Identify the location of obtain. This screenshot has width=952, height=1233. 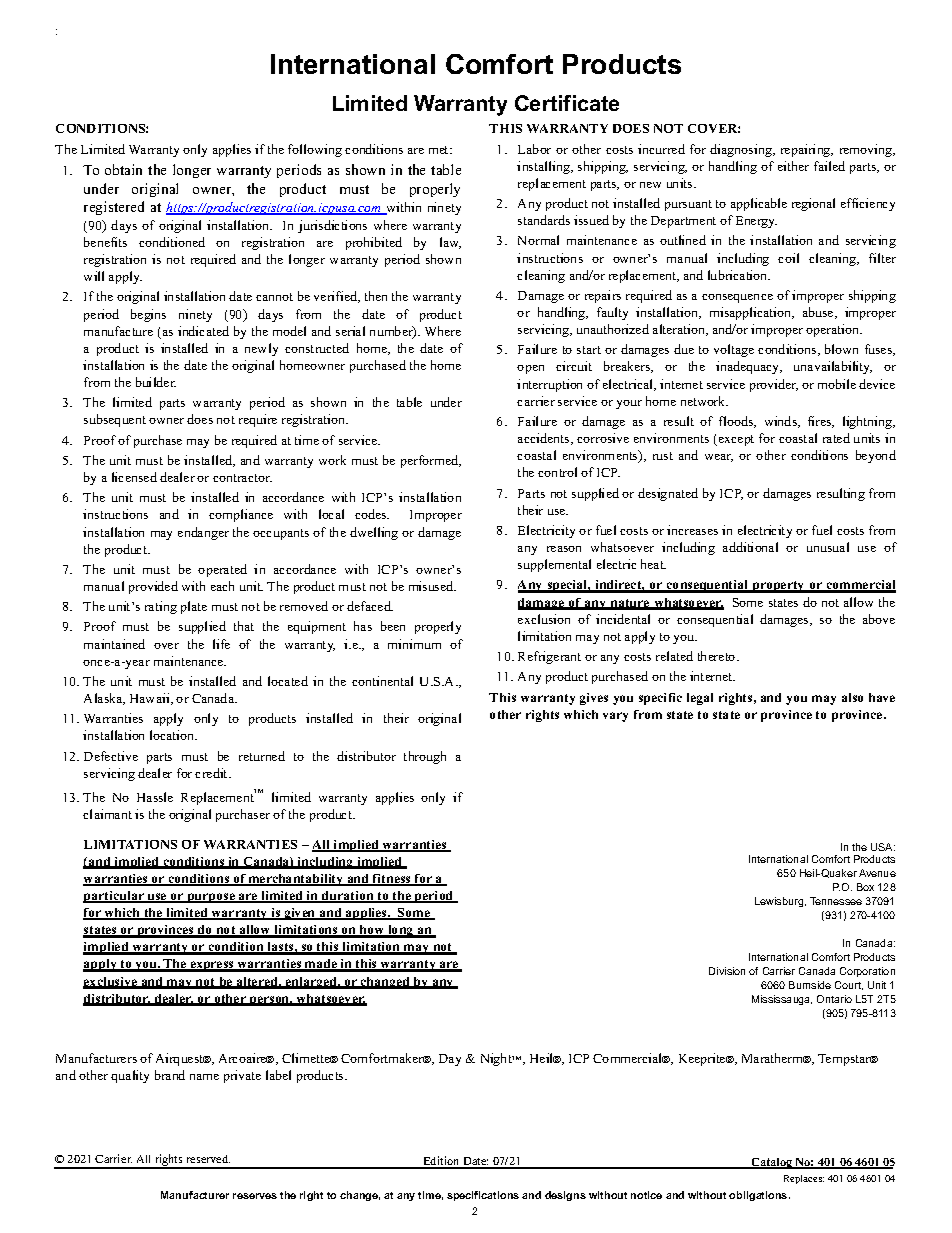
(123, 169).
